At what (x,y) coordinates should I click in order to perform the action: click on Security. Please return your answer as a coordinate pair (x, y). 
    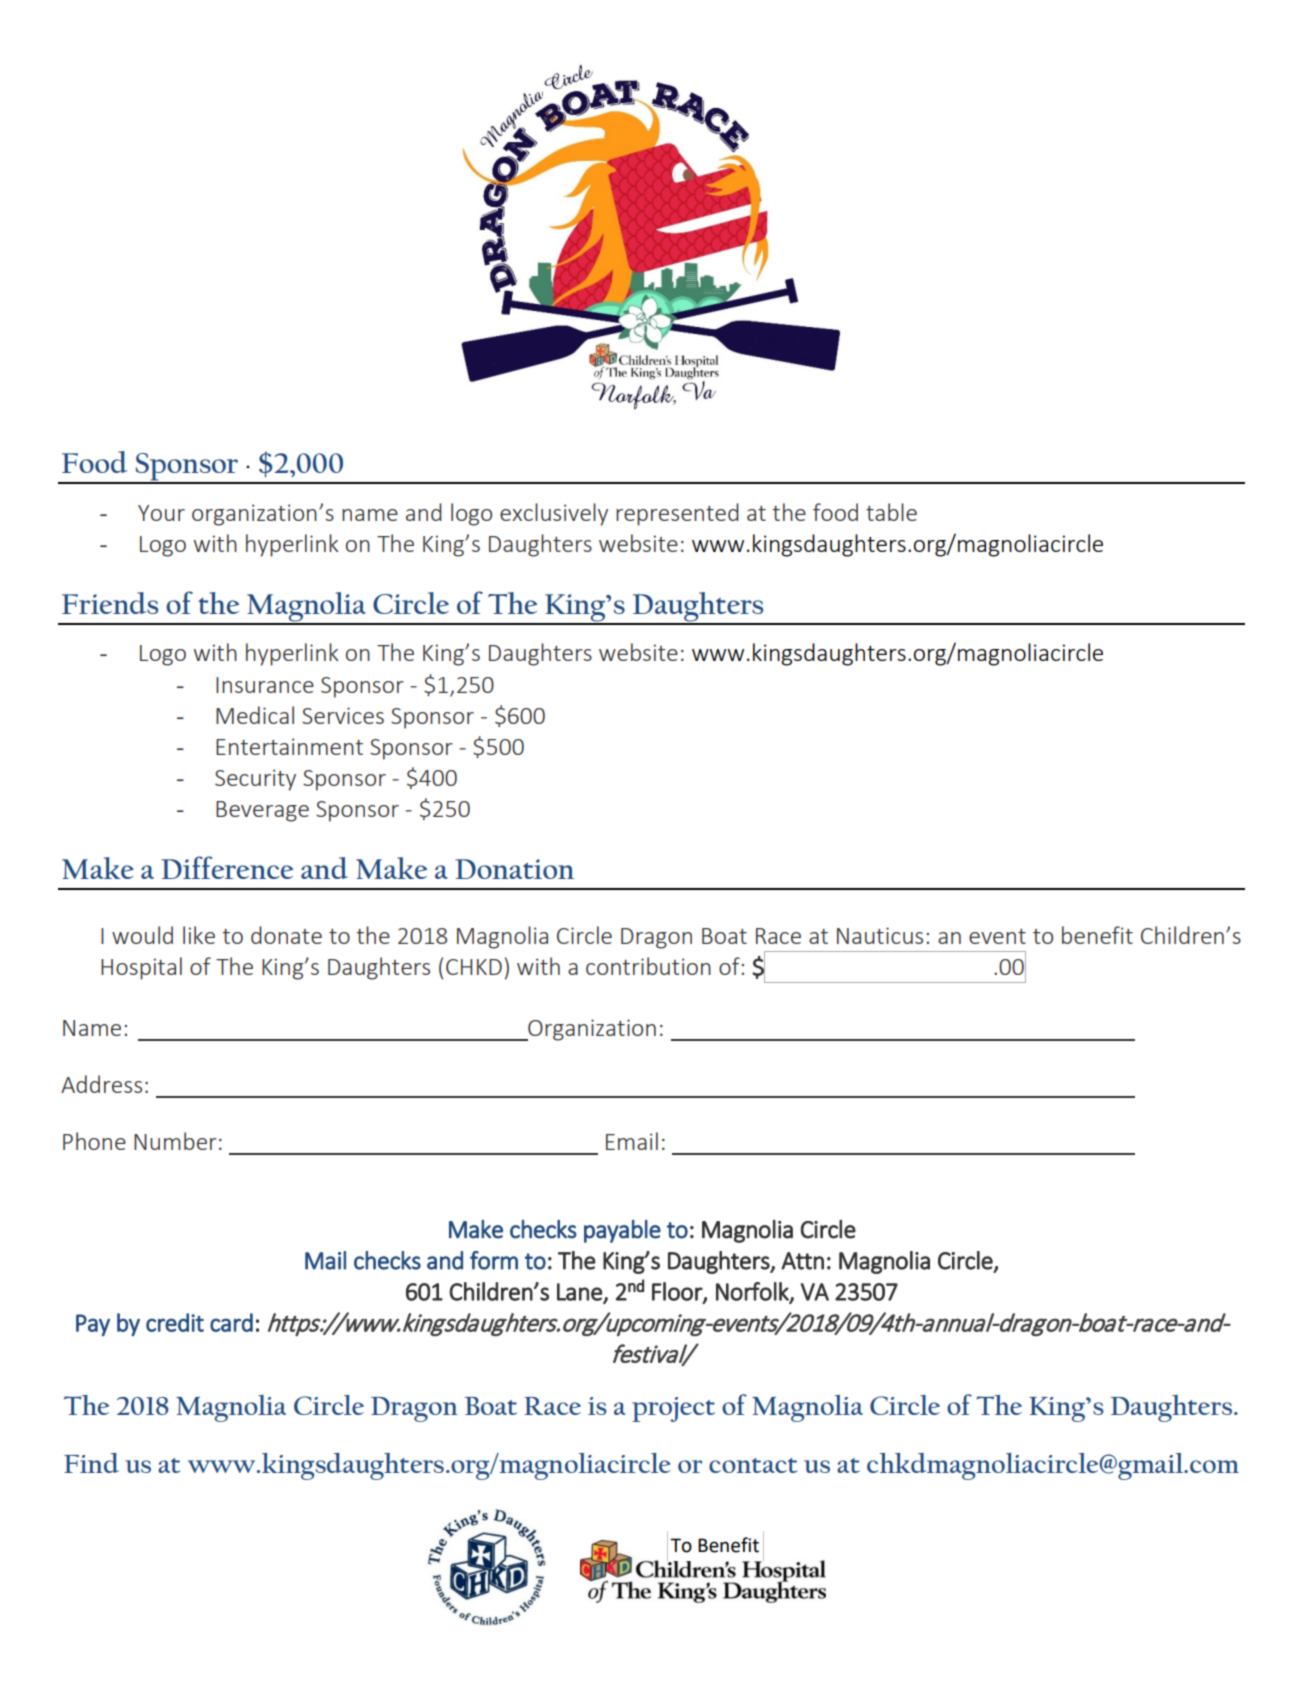
    Looking at the image, I should click on (255, 780).
